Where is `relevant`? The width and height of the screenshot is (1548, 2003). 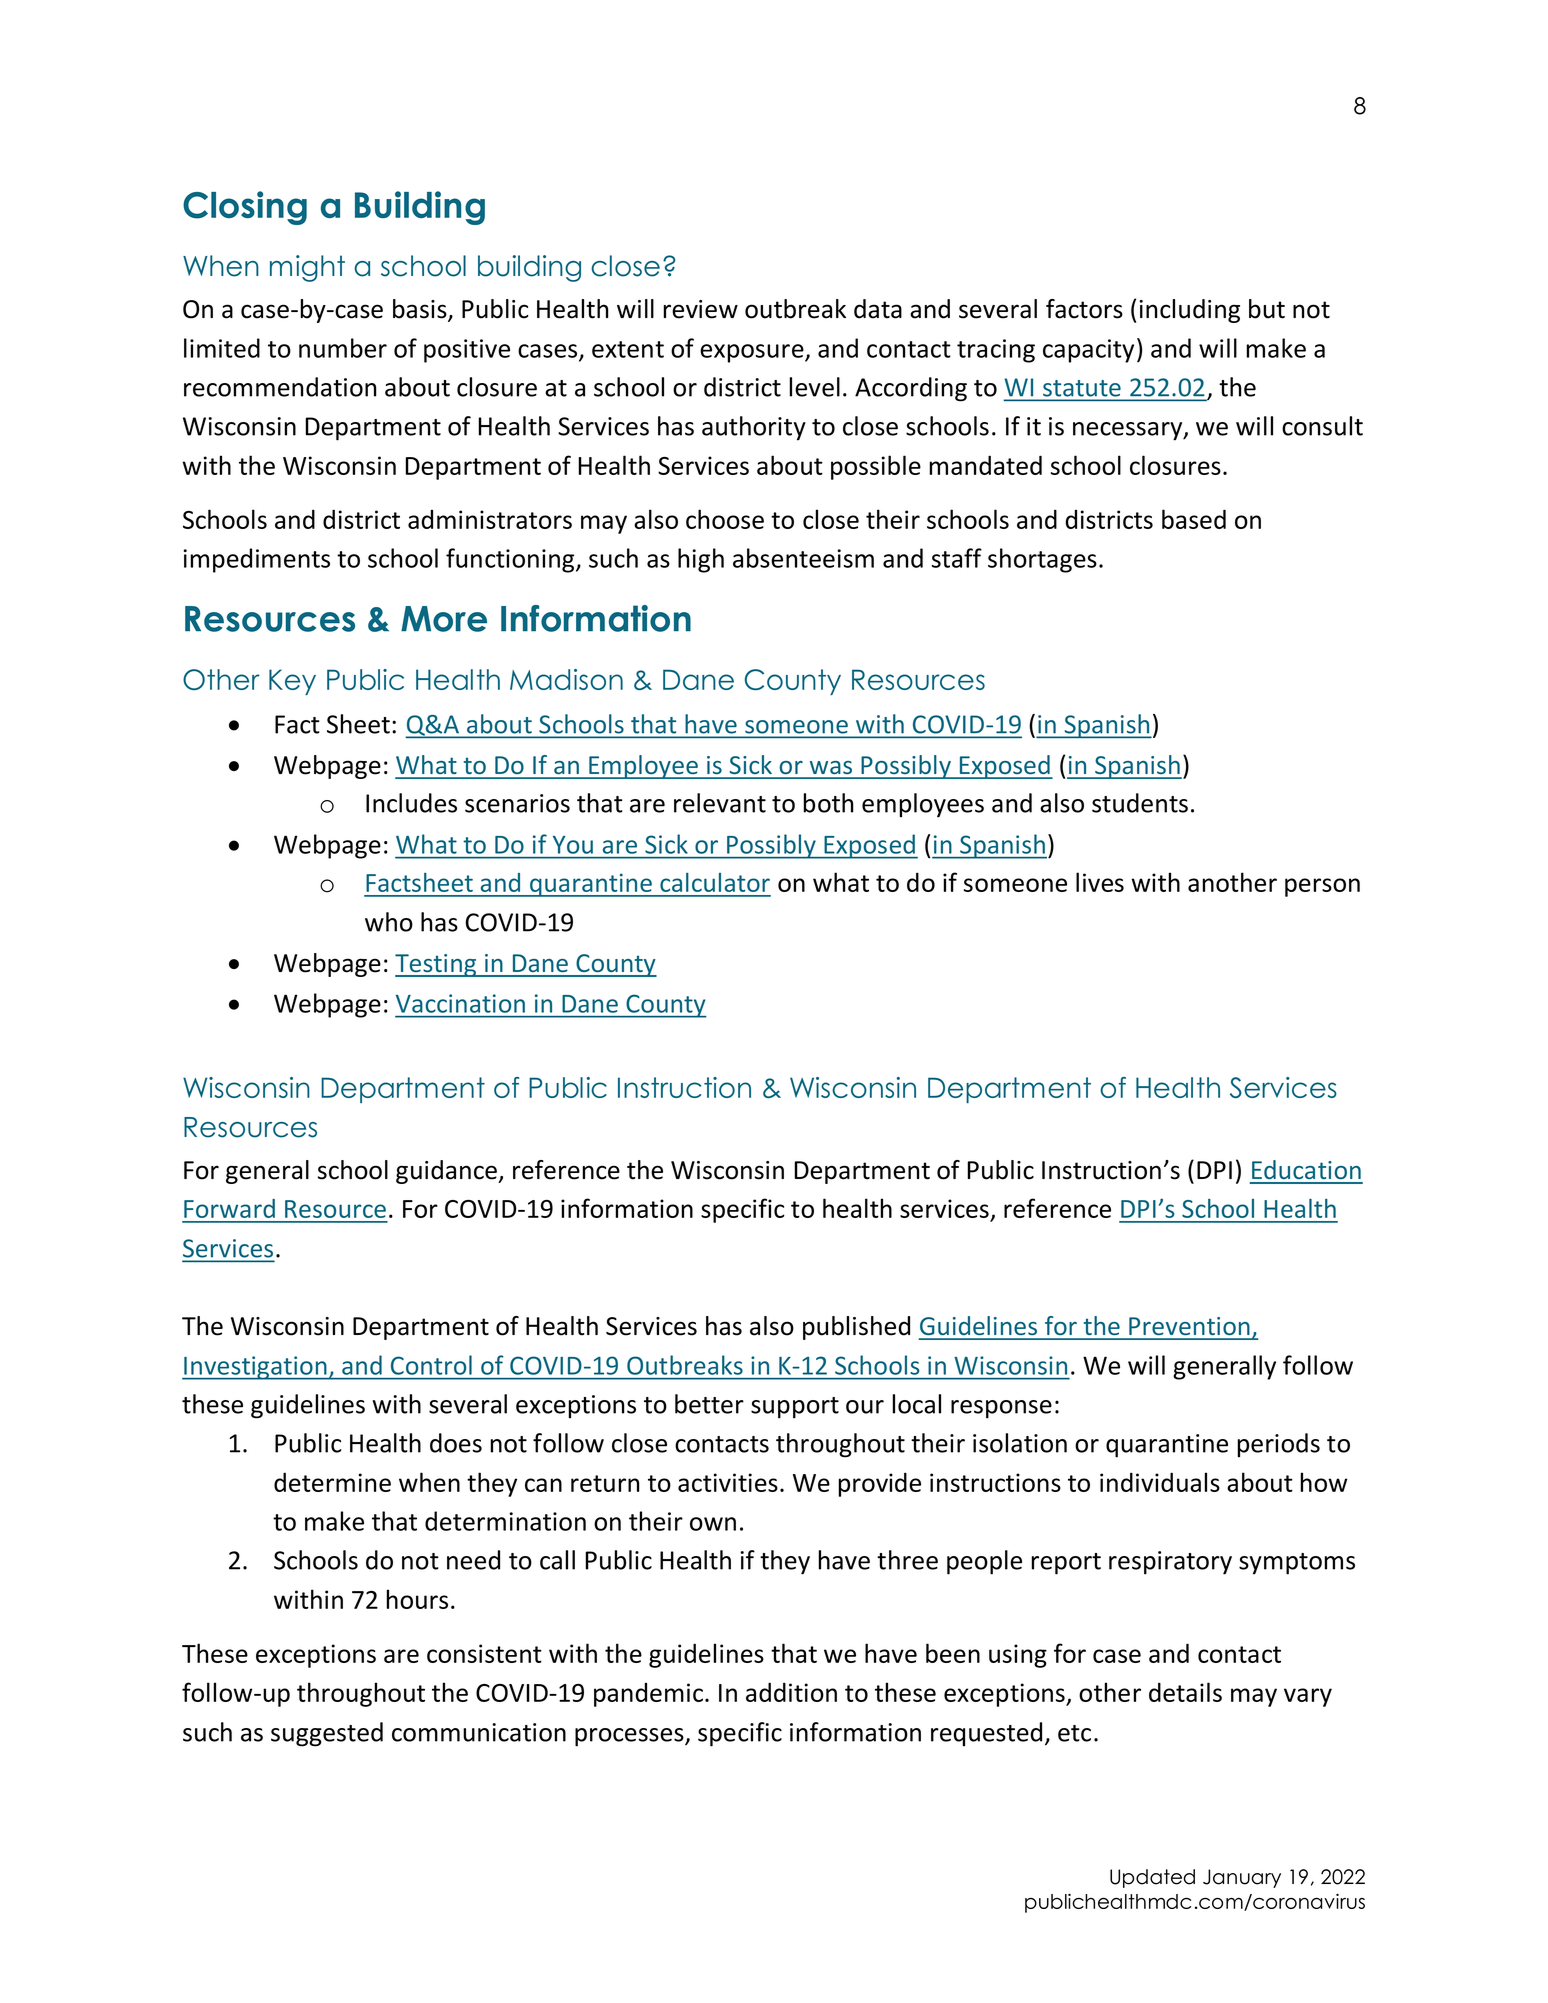
relevant is located at coordinates (720, 803).
